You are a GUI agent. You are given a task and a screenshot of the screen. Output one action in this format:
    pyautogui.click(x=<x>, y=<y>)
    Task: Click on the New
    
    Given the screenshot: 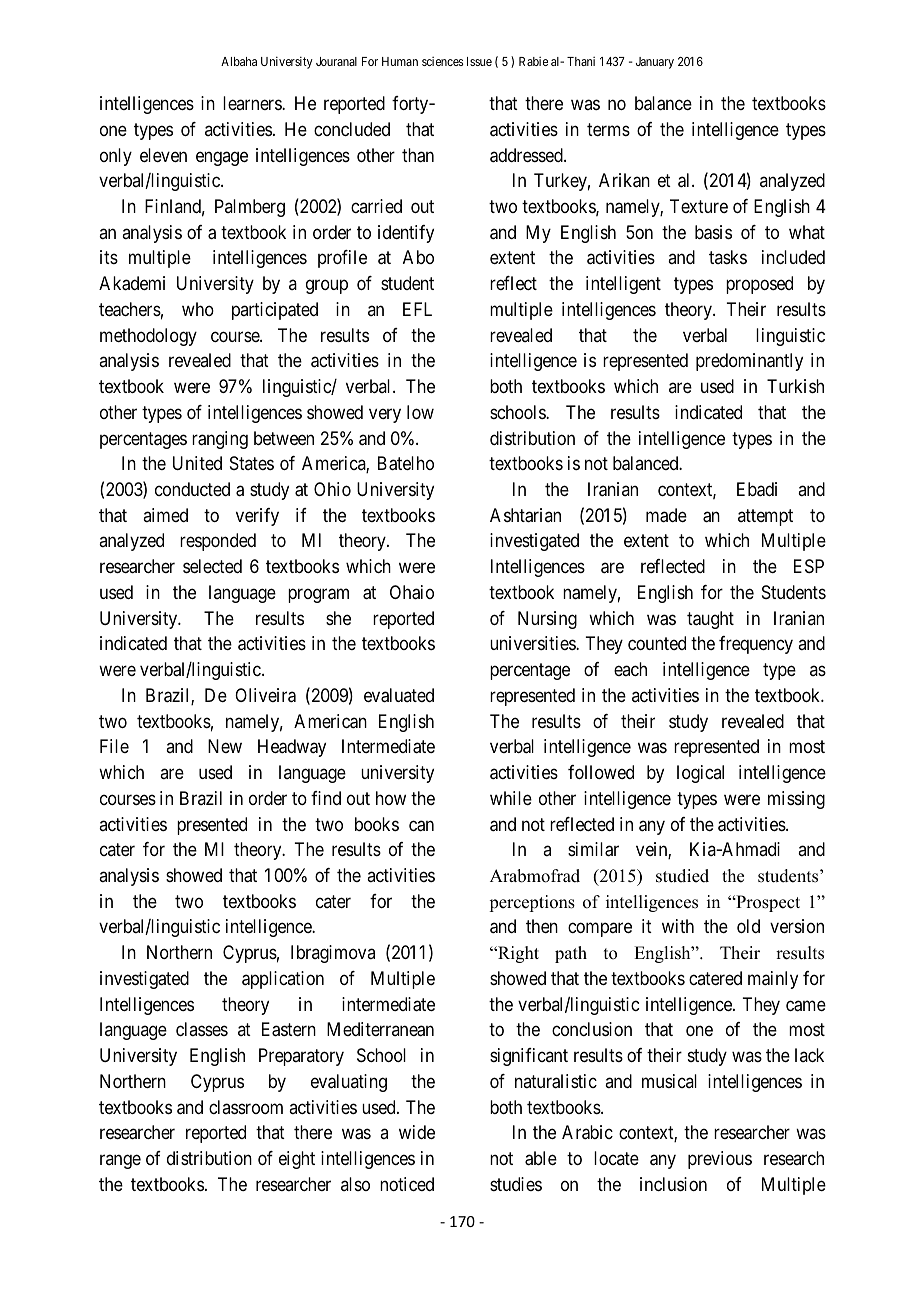 What is the action you would take?
    pyautogui.click(x=225, y=746)
